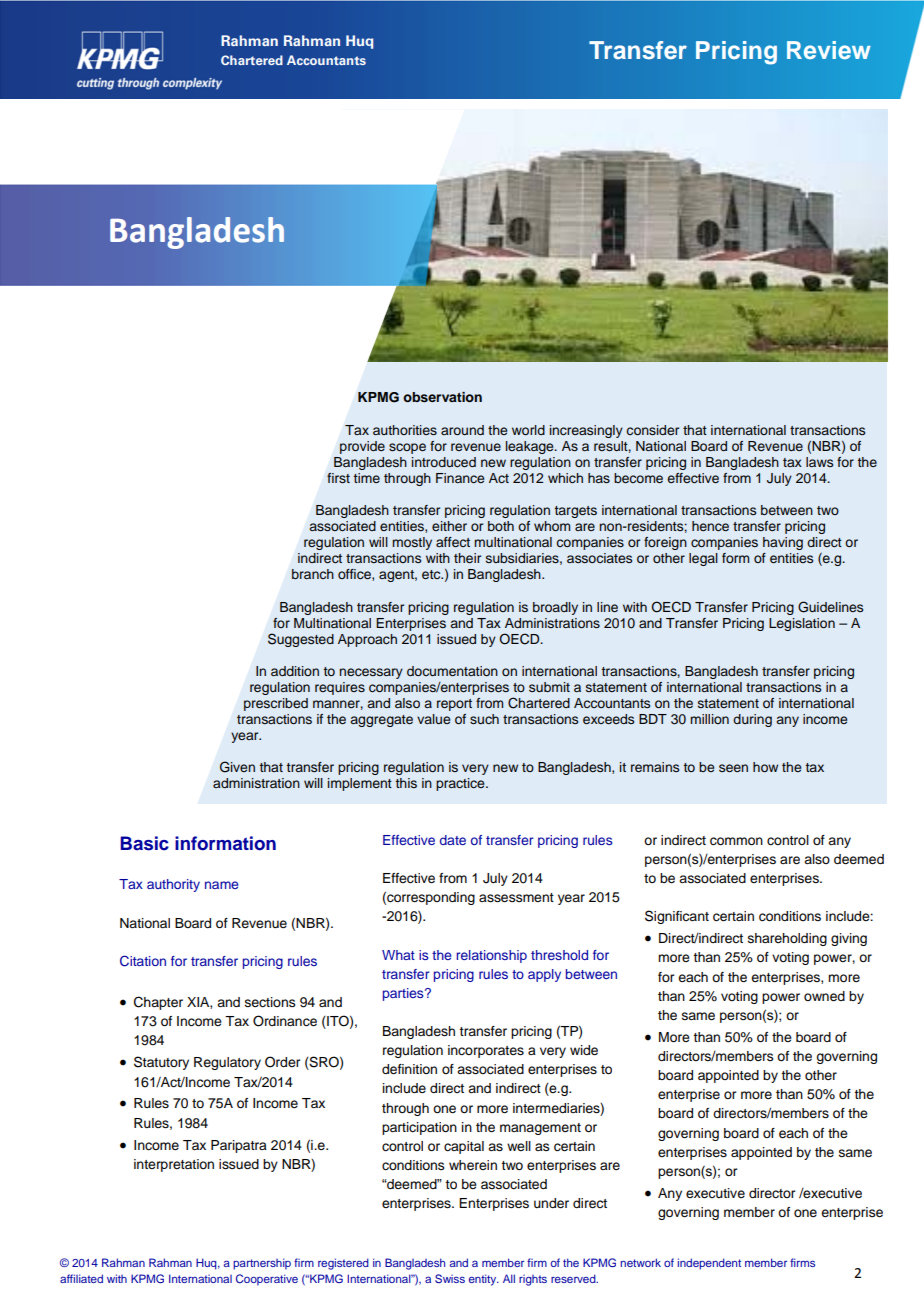 This document has height=1308, width=924. I want to click on independent, so click(709, 1264).
